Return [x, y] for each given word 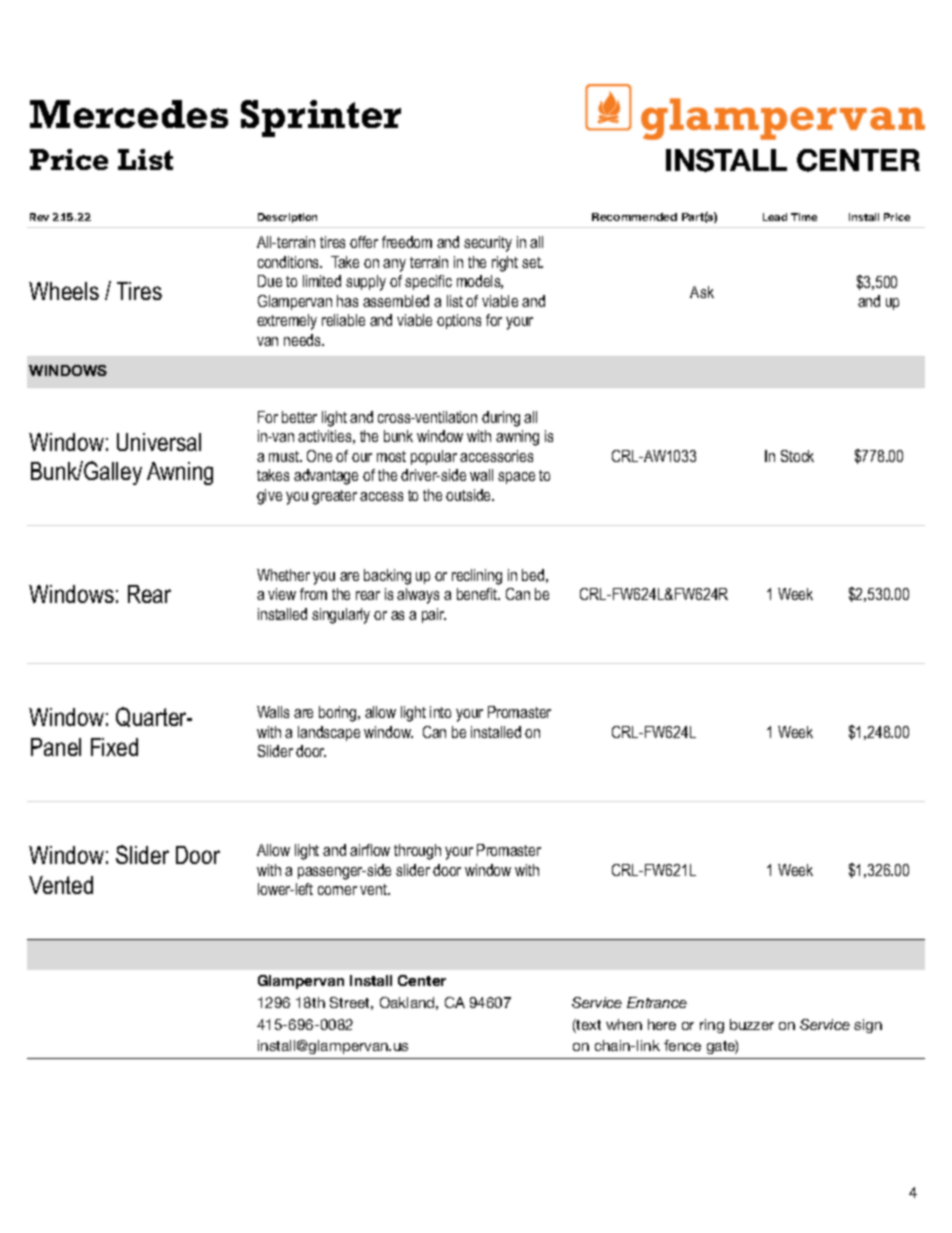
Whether [283, 575]
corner [337, 890]
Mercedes [129, 114]
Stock [797, 456]
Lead [775, 217]
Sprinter [321, 118]
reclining [477, 577]
